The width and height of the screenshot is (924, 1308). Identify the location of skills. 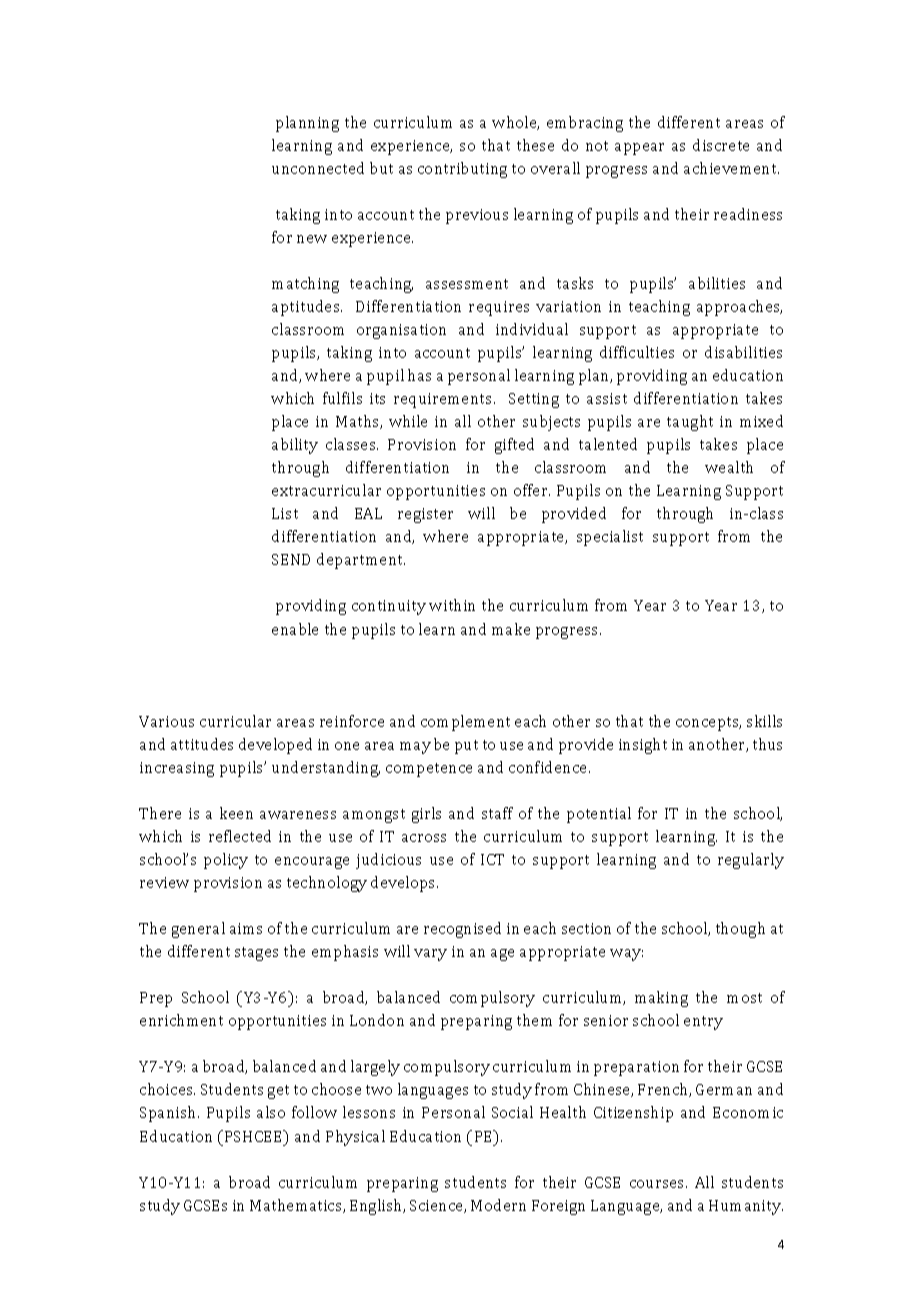
(764, 721).
